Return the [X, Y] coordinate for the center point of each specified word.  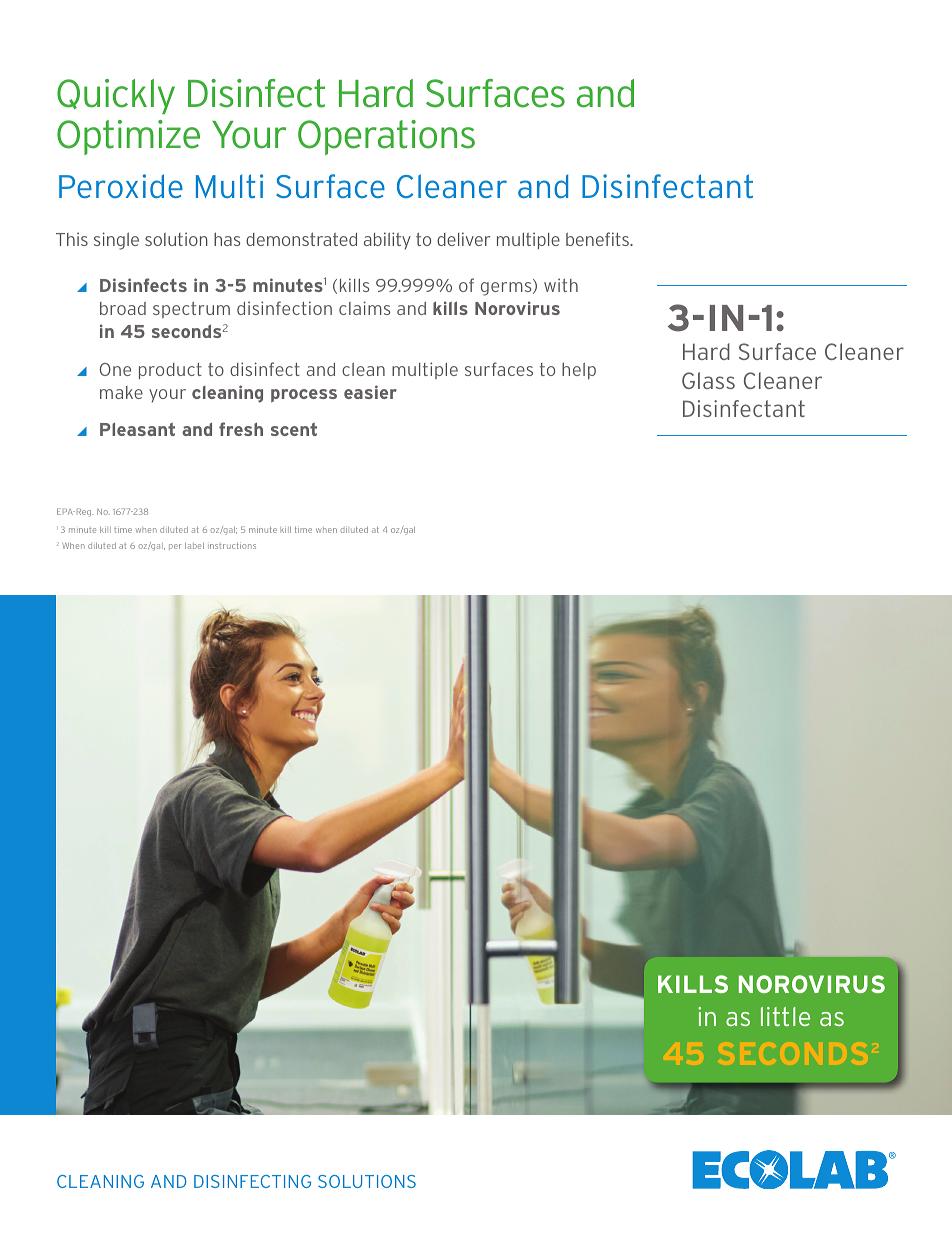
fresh [241, 429]
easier [370, 392]
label [194, 546]
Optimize [128, 137]
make [121, 392]
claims [364, 308]
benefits [598, 239]
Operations [386, 137]
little [785, 1016]
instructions [232, 545]
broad [123, 308]
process [304, 395]
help [579, 371]
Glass [708, 380]
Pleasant [137, 429]
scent [294, 429]
